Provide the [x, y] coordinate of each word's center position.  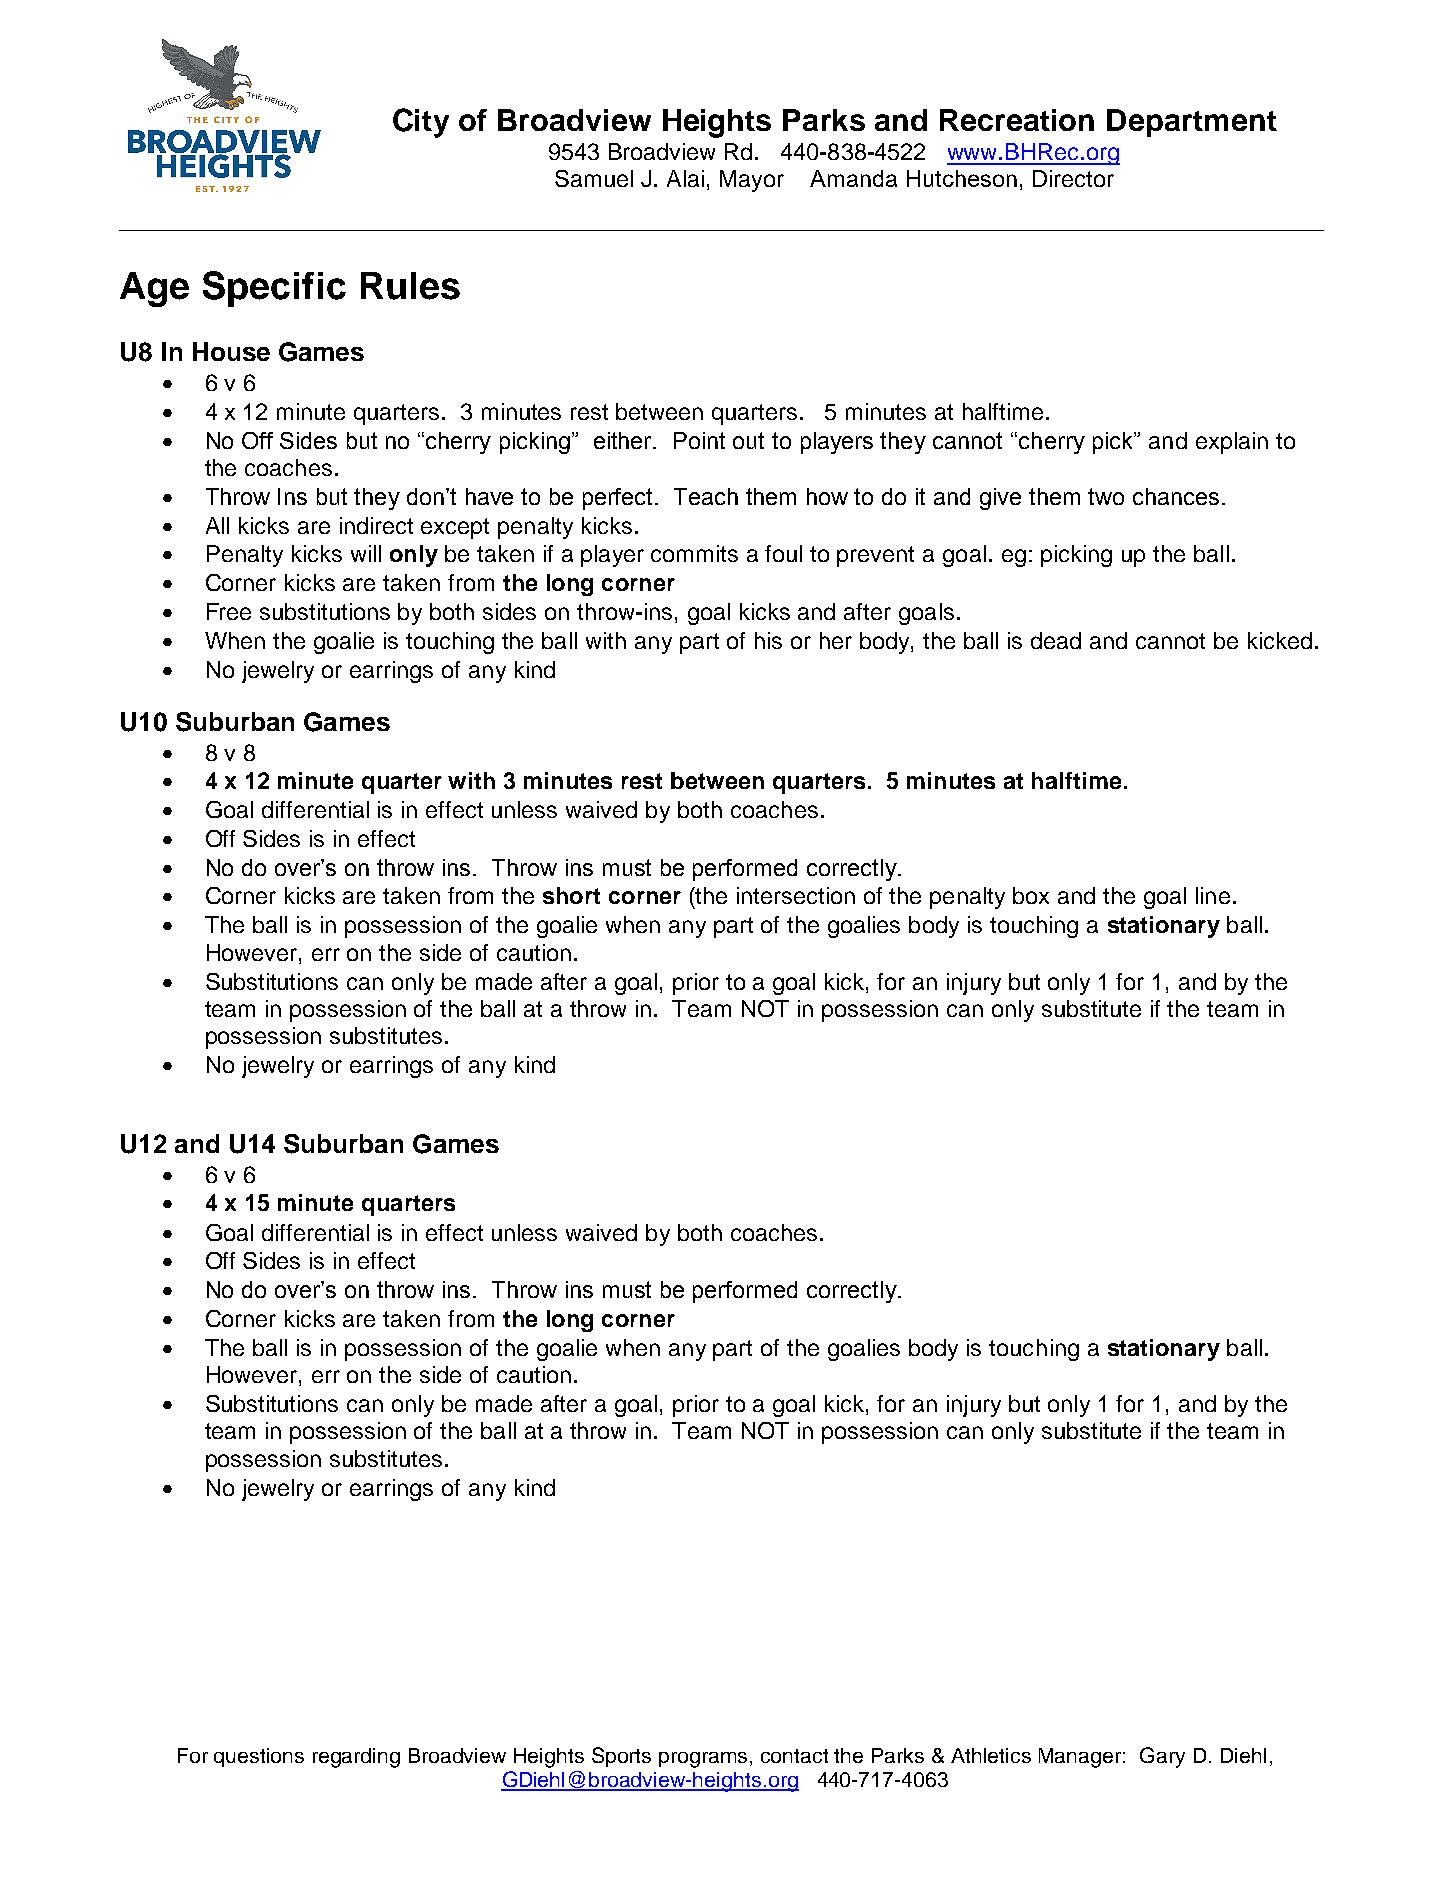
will [366, 553]
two [1106, 496]
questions [259, 1757]
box [1031, 895]
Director [1073, 178]
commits [694, 553]
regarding [356, 1758]
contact [794, 1756]
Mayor [752, 181]
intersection [796, 895]
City [421, 123]
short [571, 895]
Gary [1162, 1757]
